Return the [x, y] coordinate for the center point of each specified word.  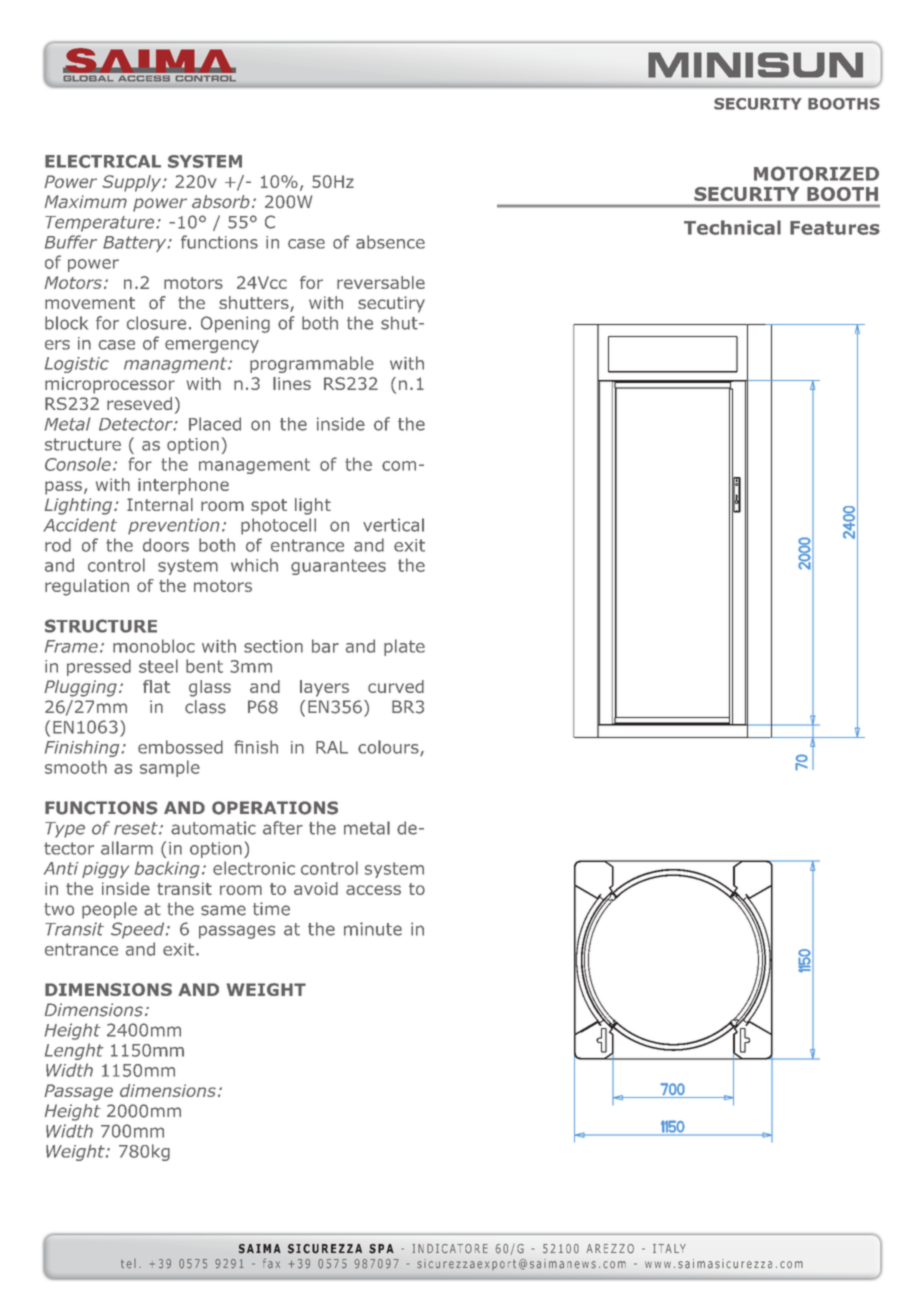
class [205, 707]
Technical [732, 227]
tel [128, 1264]
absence [390, 242]
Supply [133, 183]
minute [373, 929]
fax [271, 1263]
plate [404, 647]
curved [396, 686]
